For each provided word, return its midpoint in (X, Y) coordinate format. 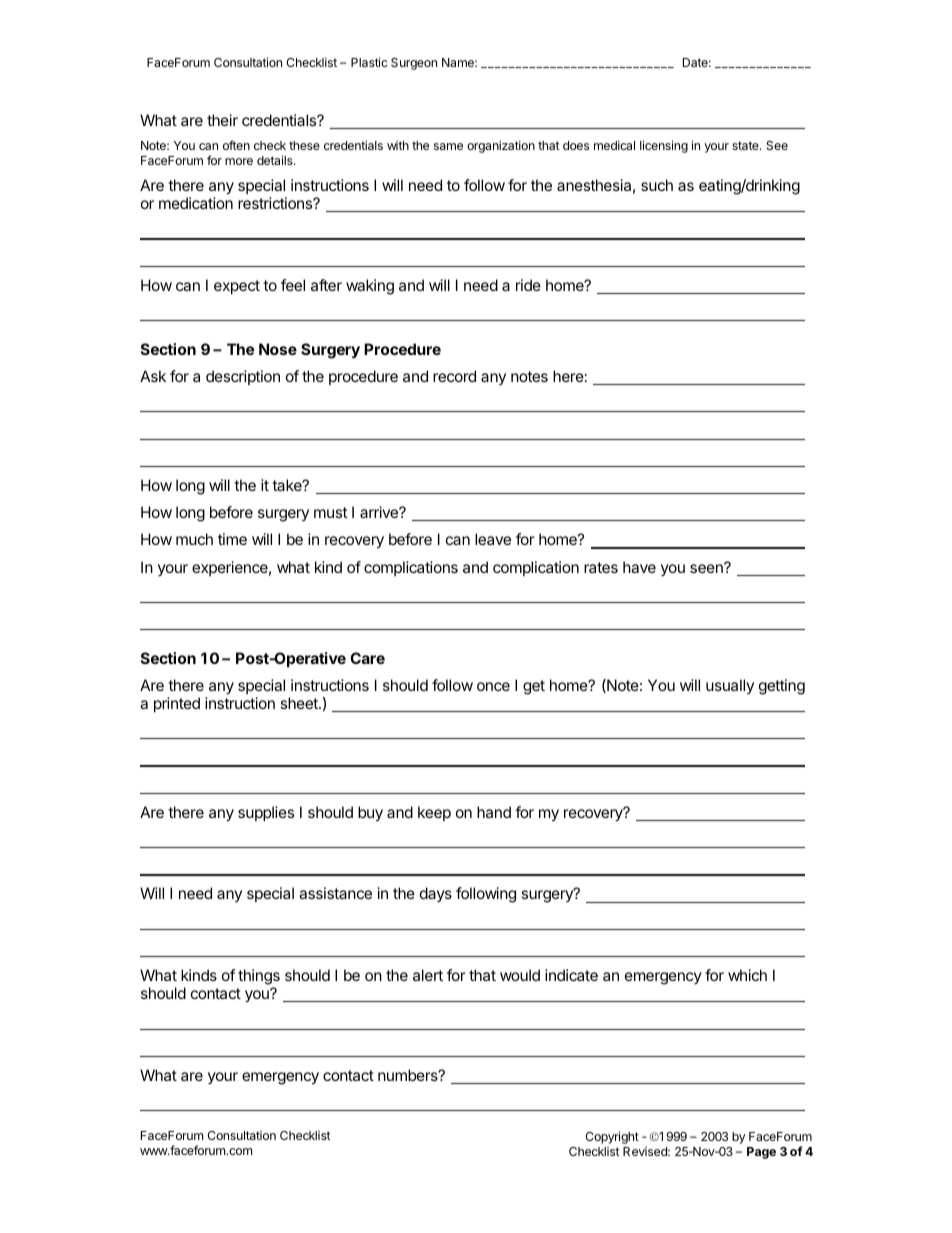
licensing (664, 146)
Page (761, 1153)
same (448, 146)
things (259, 978)
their (222, 120)
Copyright (612, 1137)
